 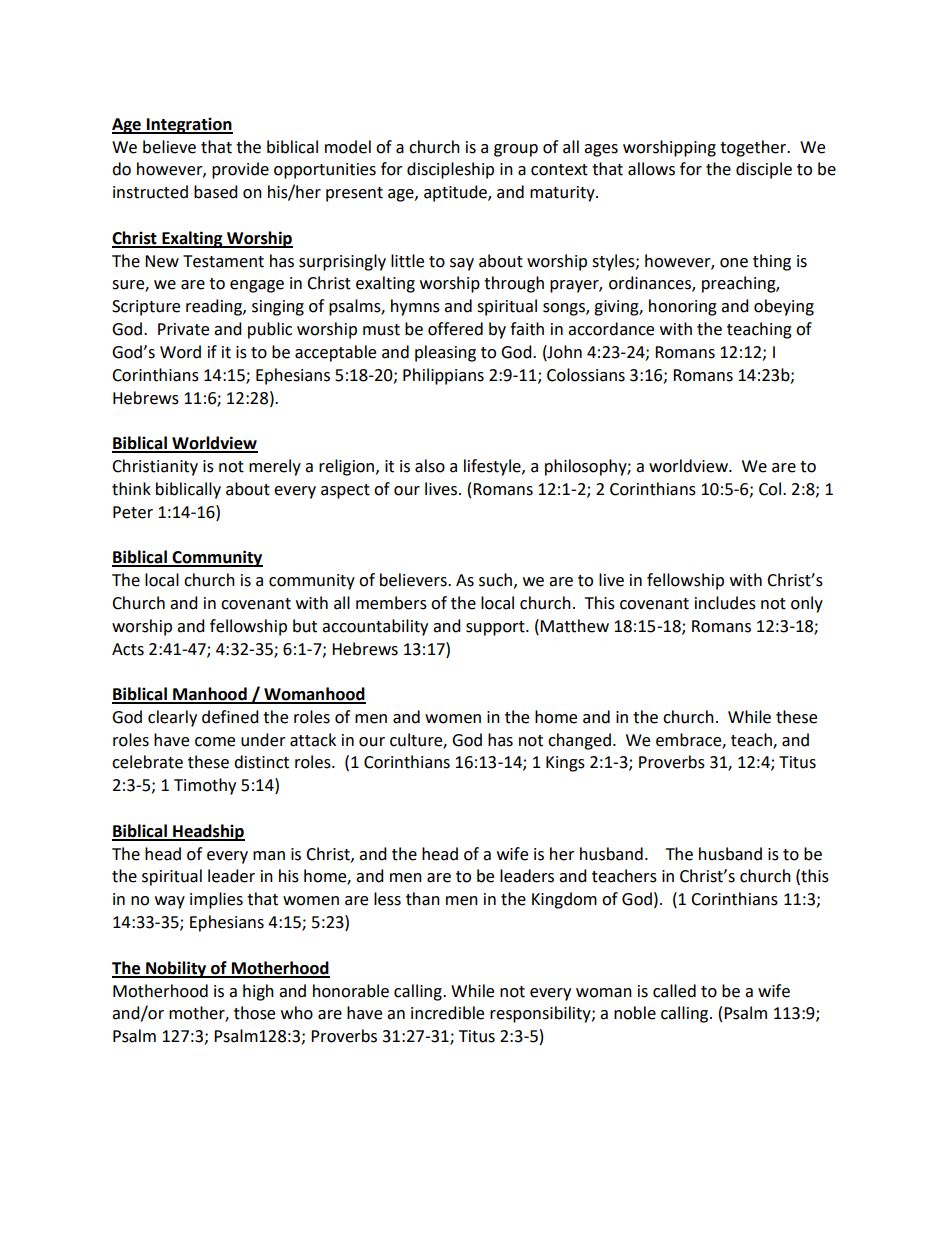 I want to click on Nobility, so click(x=176, y=969).
